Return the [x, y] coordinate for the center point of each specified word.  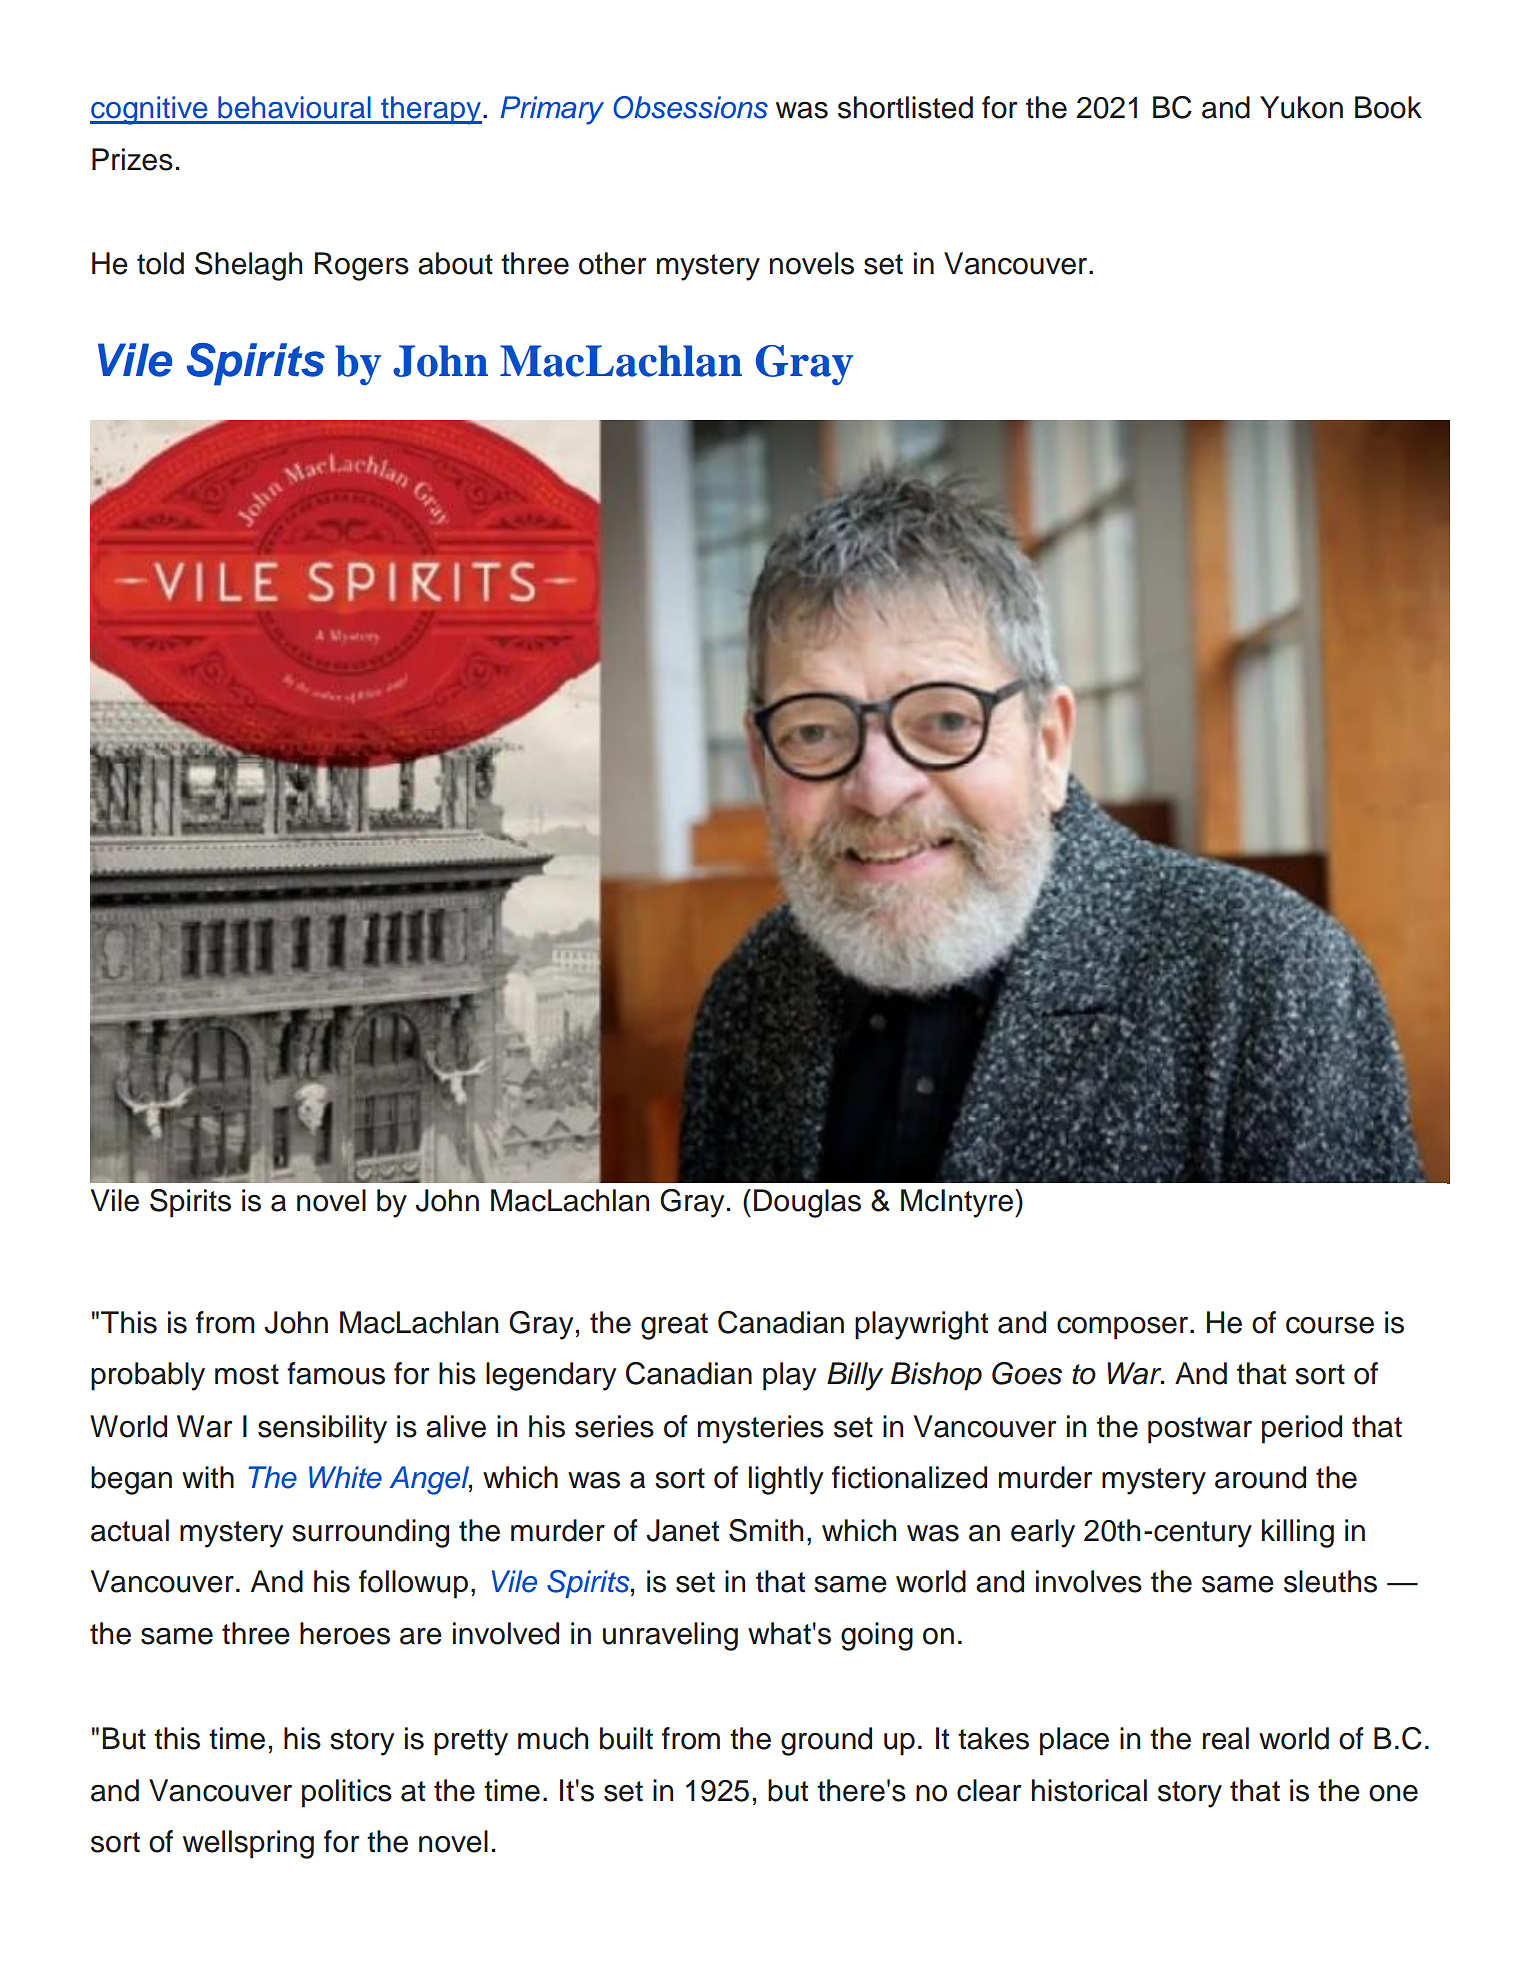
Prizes [132, 159]
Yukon [1301, 107]
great [674, 1326]
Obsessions [690, 107]
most [247, 1374]
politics [347, 1793]
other [612, 263]
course [1330, 1325]
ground [826, 1741]
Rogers [362, 266]
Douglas [807, 1203]
